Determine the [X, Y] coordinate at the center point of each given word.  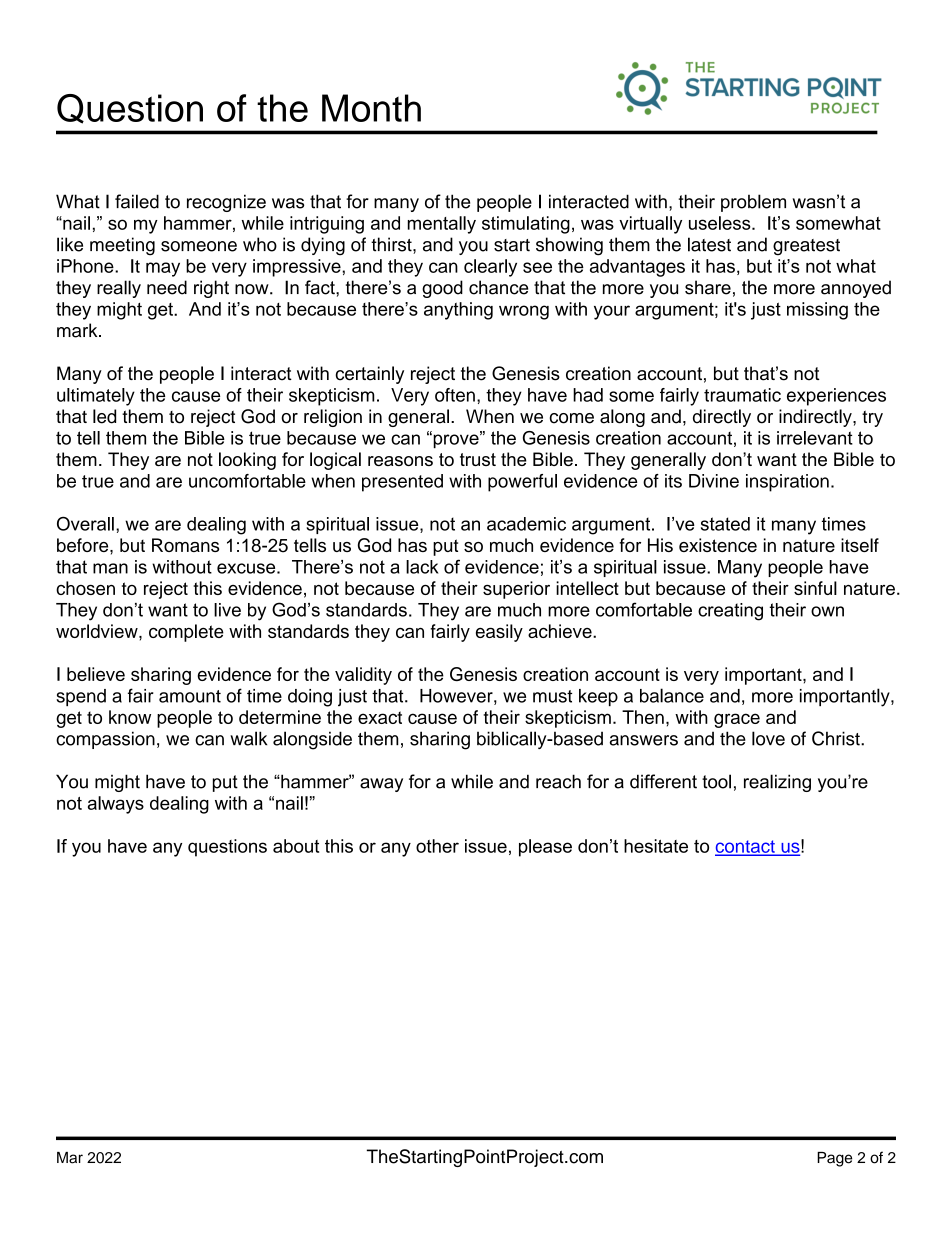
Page [834, 1159]
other [437, 846]
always [116, 805]
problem [753, 203]
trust [478, 459]
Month [371, 108]
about [296, 846]
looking [247, 461]
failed [137, 201]
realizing [777, 783]
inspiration [787, 483]
